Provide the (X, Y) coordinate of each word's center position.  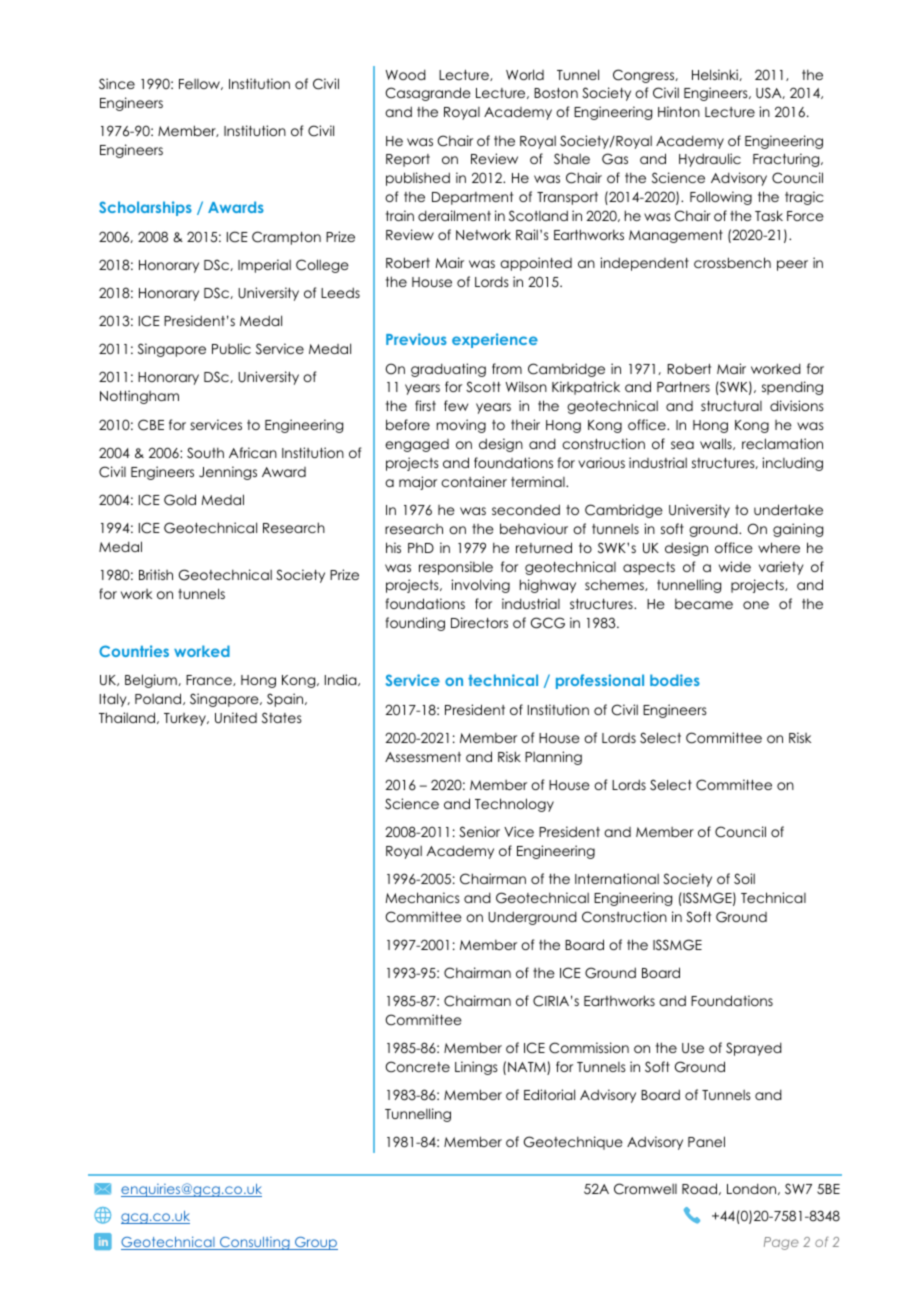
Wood (405, 74)
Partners (683, 387)
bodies (675, 680)
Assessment (423, 757)
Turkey (186, 719)
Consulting (255, 1243)
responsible (456, 568)
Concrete (417, 1067)
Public (231, 348)
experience (495, 340)
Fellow (201, 84)
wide (735, 566)
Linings (476, 1068)
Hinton (679, 111)
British (156, 574)
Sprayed (754, 1049)
